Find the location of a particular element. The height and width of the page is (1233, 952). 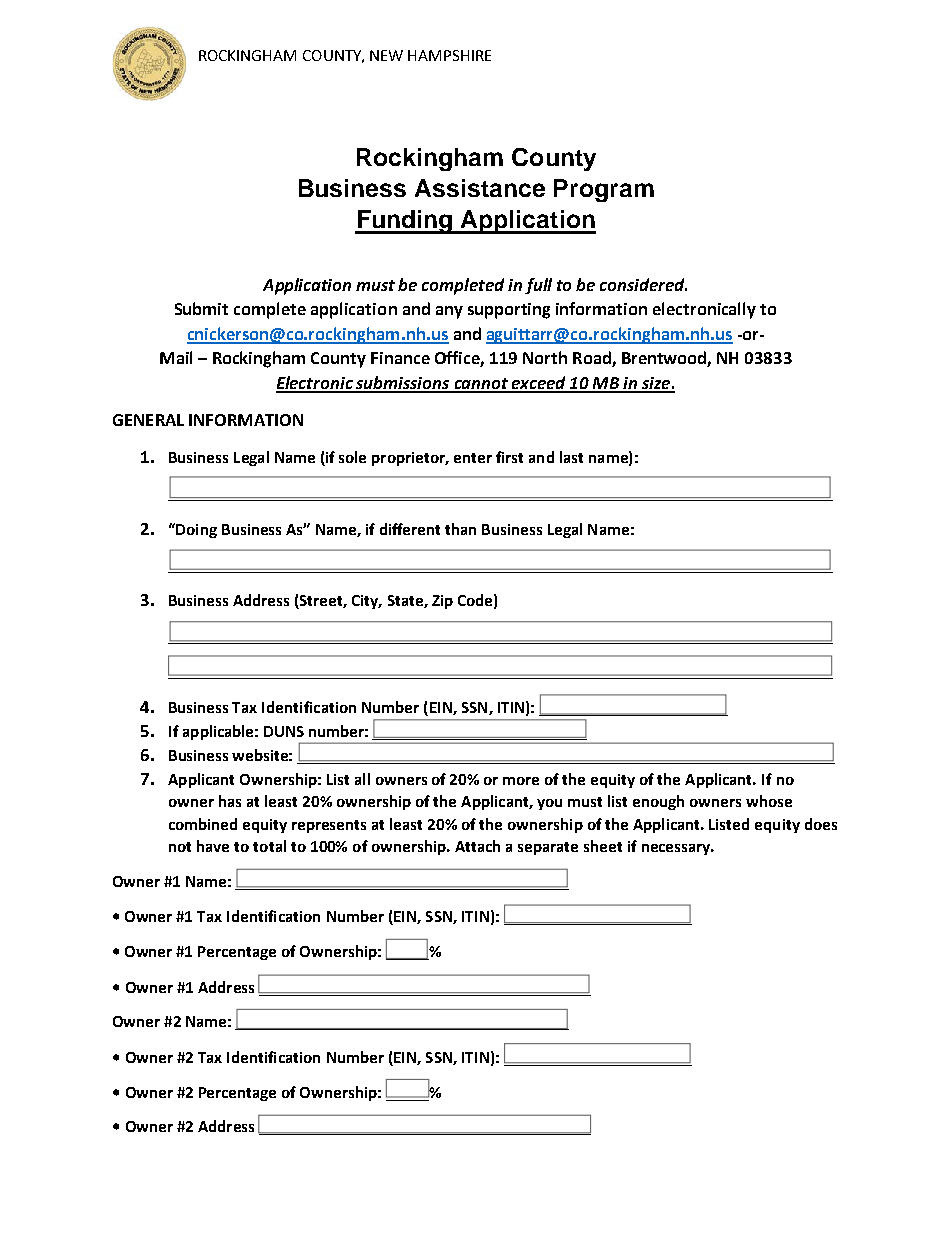

whose is located at coordinates (769, 801).
